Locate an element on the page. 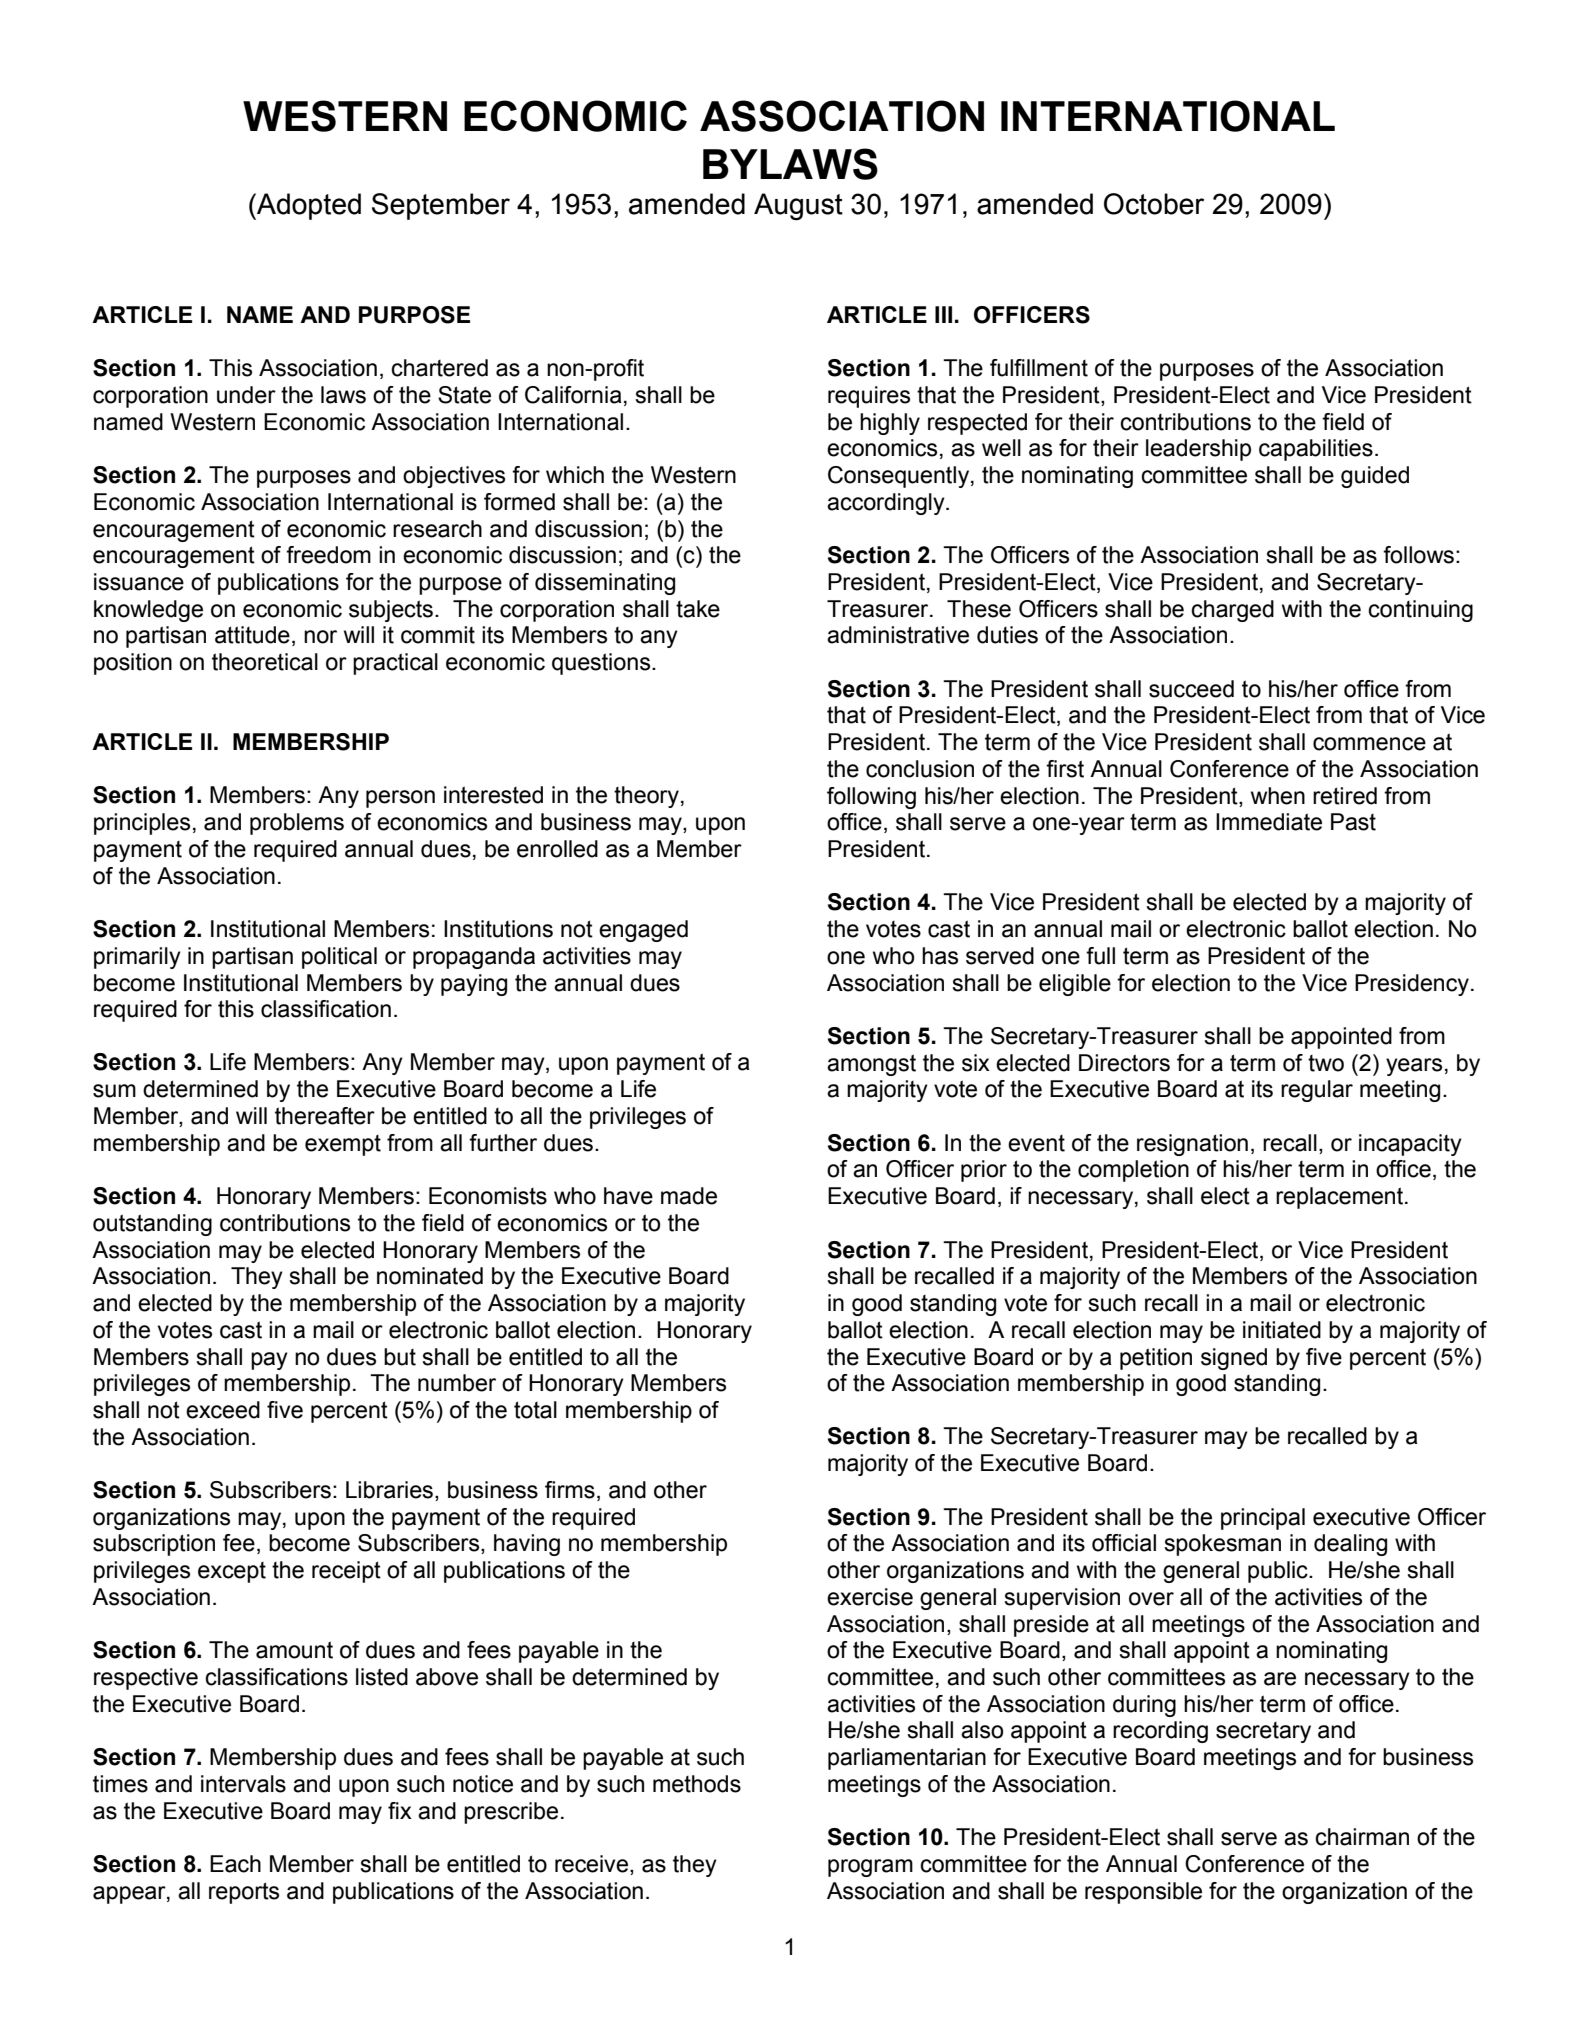 This document has height=2044, width=1580. exercise is located at coordinates (870, 1597).
